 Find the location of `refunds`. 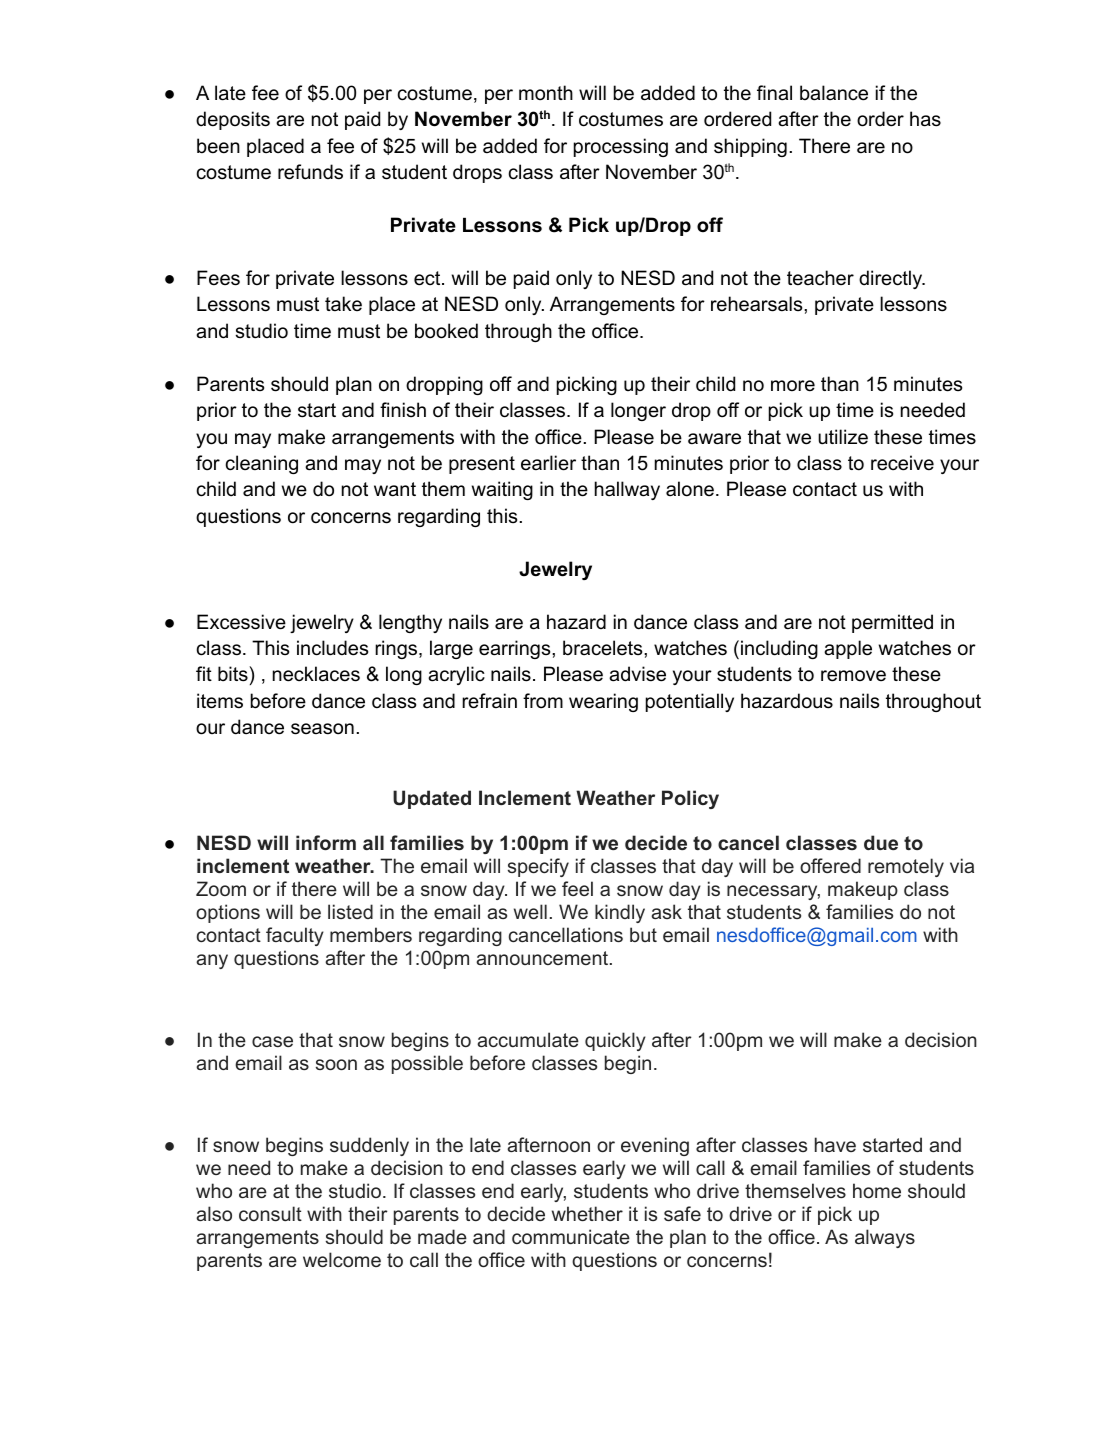

refunds is located at coordinates (310, 172).
